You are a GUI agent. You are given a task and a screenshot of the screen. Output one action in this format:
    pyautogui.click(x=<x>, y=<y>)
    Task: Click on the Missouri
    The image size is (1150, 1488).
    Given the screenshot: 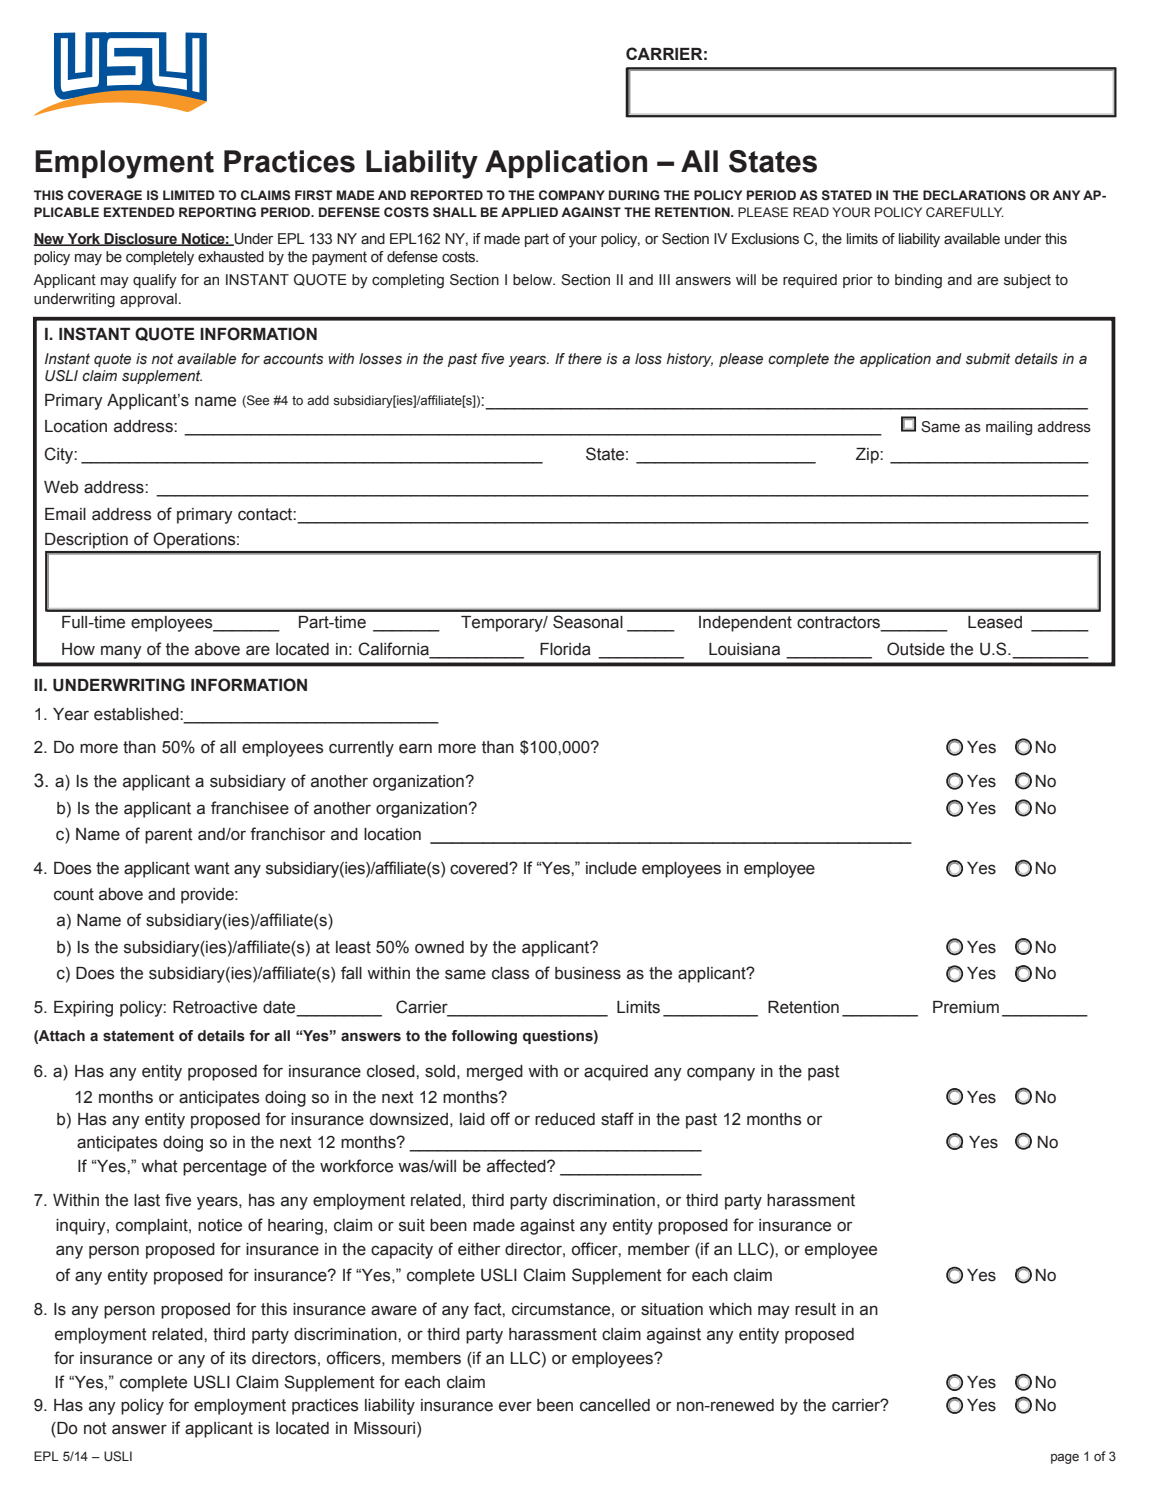 What is the action you would take?
    pyautogui.click(x=386, y=1428)
